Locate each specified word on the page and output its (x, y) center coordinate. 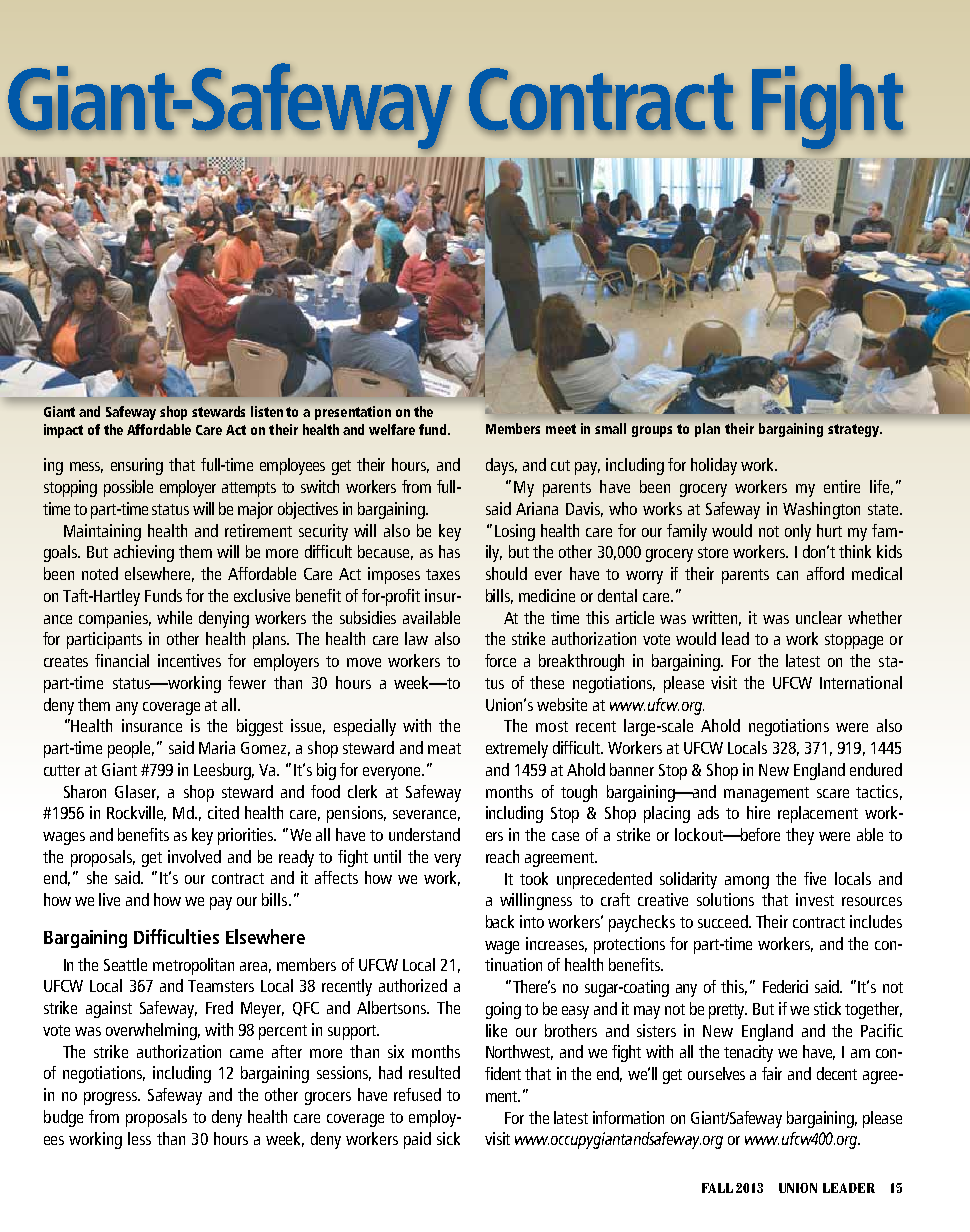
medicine (547, 595)
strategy (855, 430)
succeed (724, 921)
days (501, 466)
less (139, 1138)
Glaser (137, 792)
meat (444, 748)
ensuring (137, 466)
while (174, 617)
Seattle (125, 964)
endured (876, 769)
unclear (819, 617)
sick (448, 1138)
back (500, 921)
